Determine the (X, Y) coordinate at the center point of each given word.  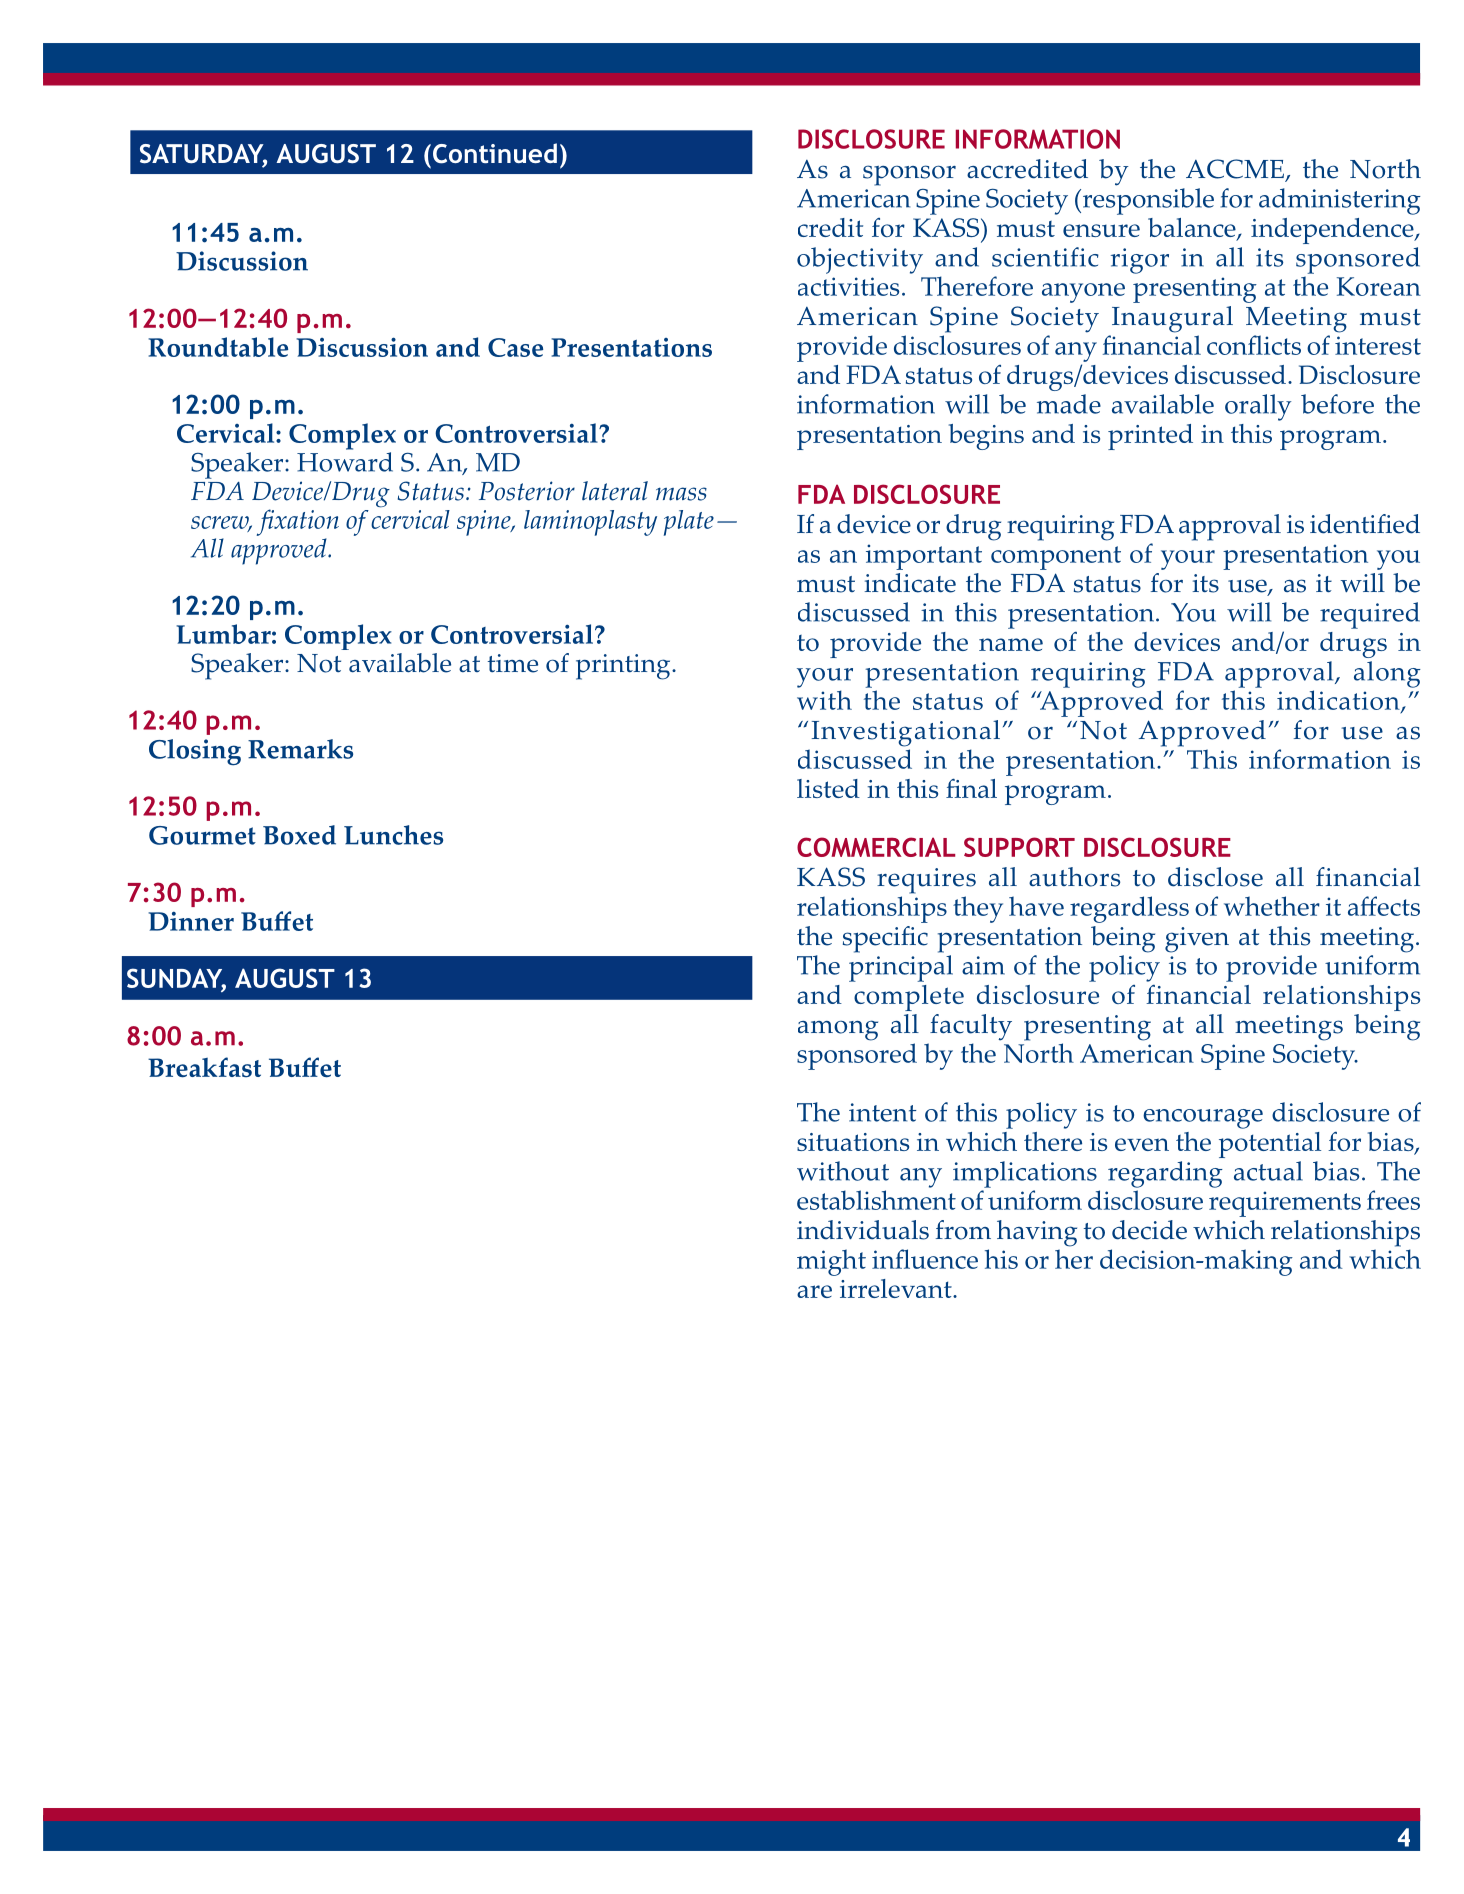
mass (681, 494)
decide (1149, 1230)
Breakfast (204, 1067)
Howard (345, 462)
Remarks (300, 749)
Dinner (191, 921)
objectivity (860, 260)
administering (1340, 201)
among (838, 1030)
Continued (493, 153)
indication (1339, 701)
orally (1258, 407)
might (831, 1262)
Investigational (906, 733)
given (1197, 940)
